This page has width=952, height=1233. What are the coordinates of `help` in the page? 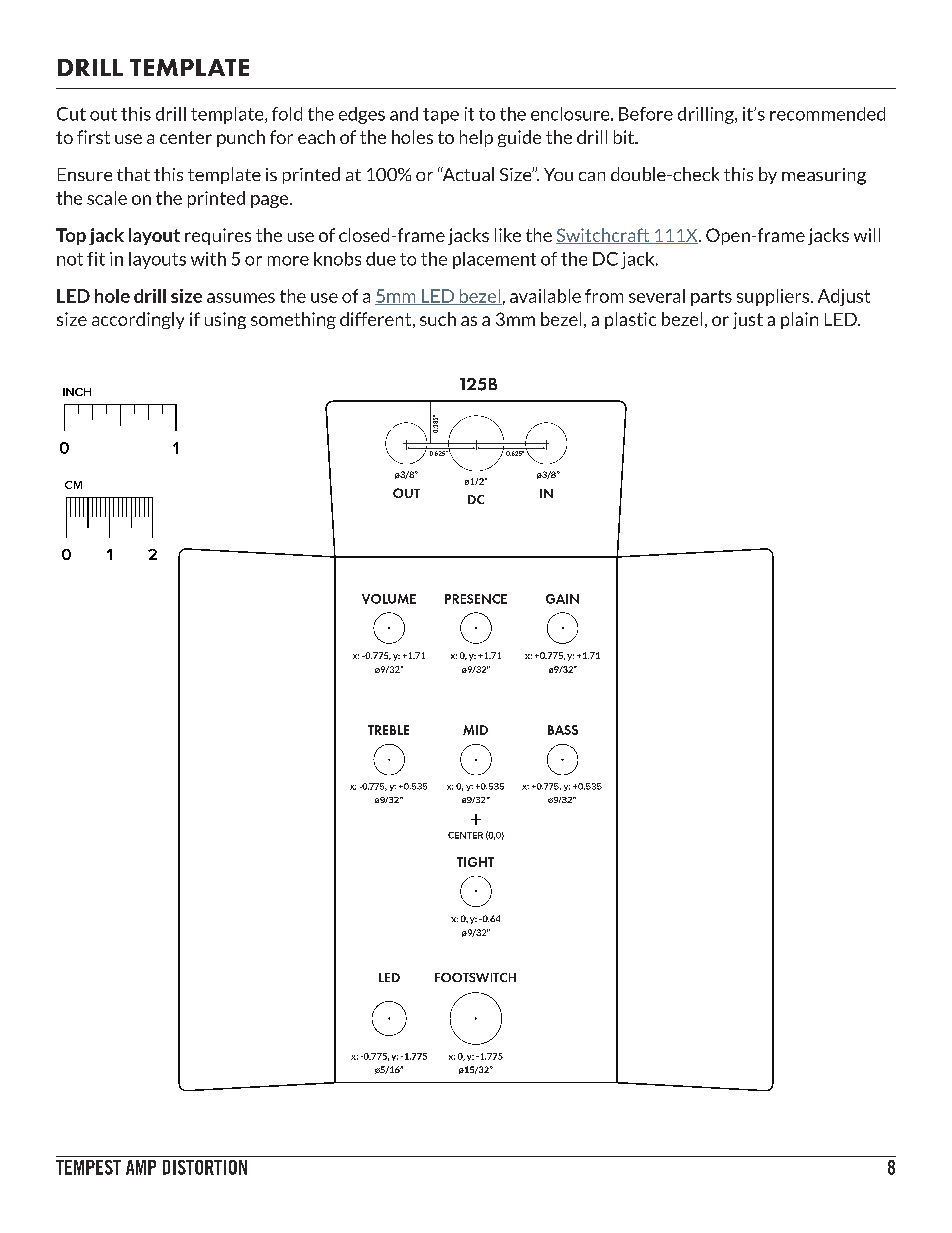 It's located at (476, 138).
